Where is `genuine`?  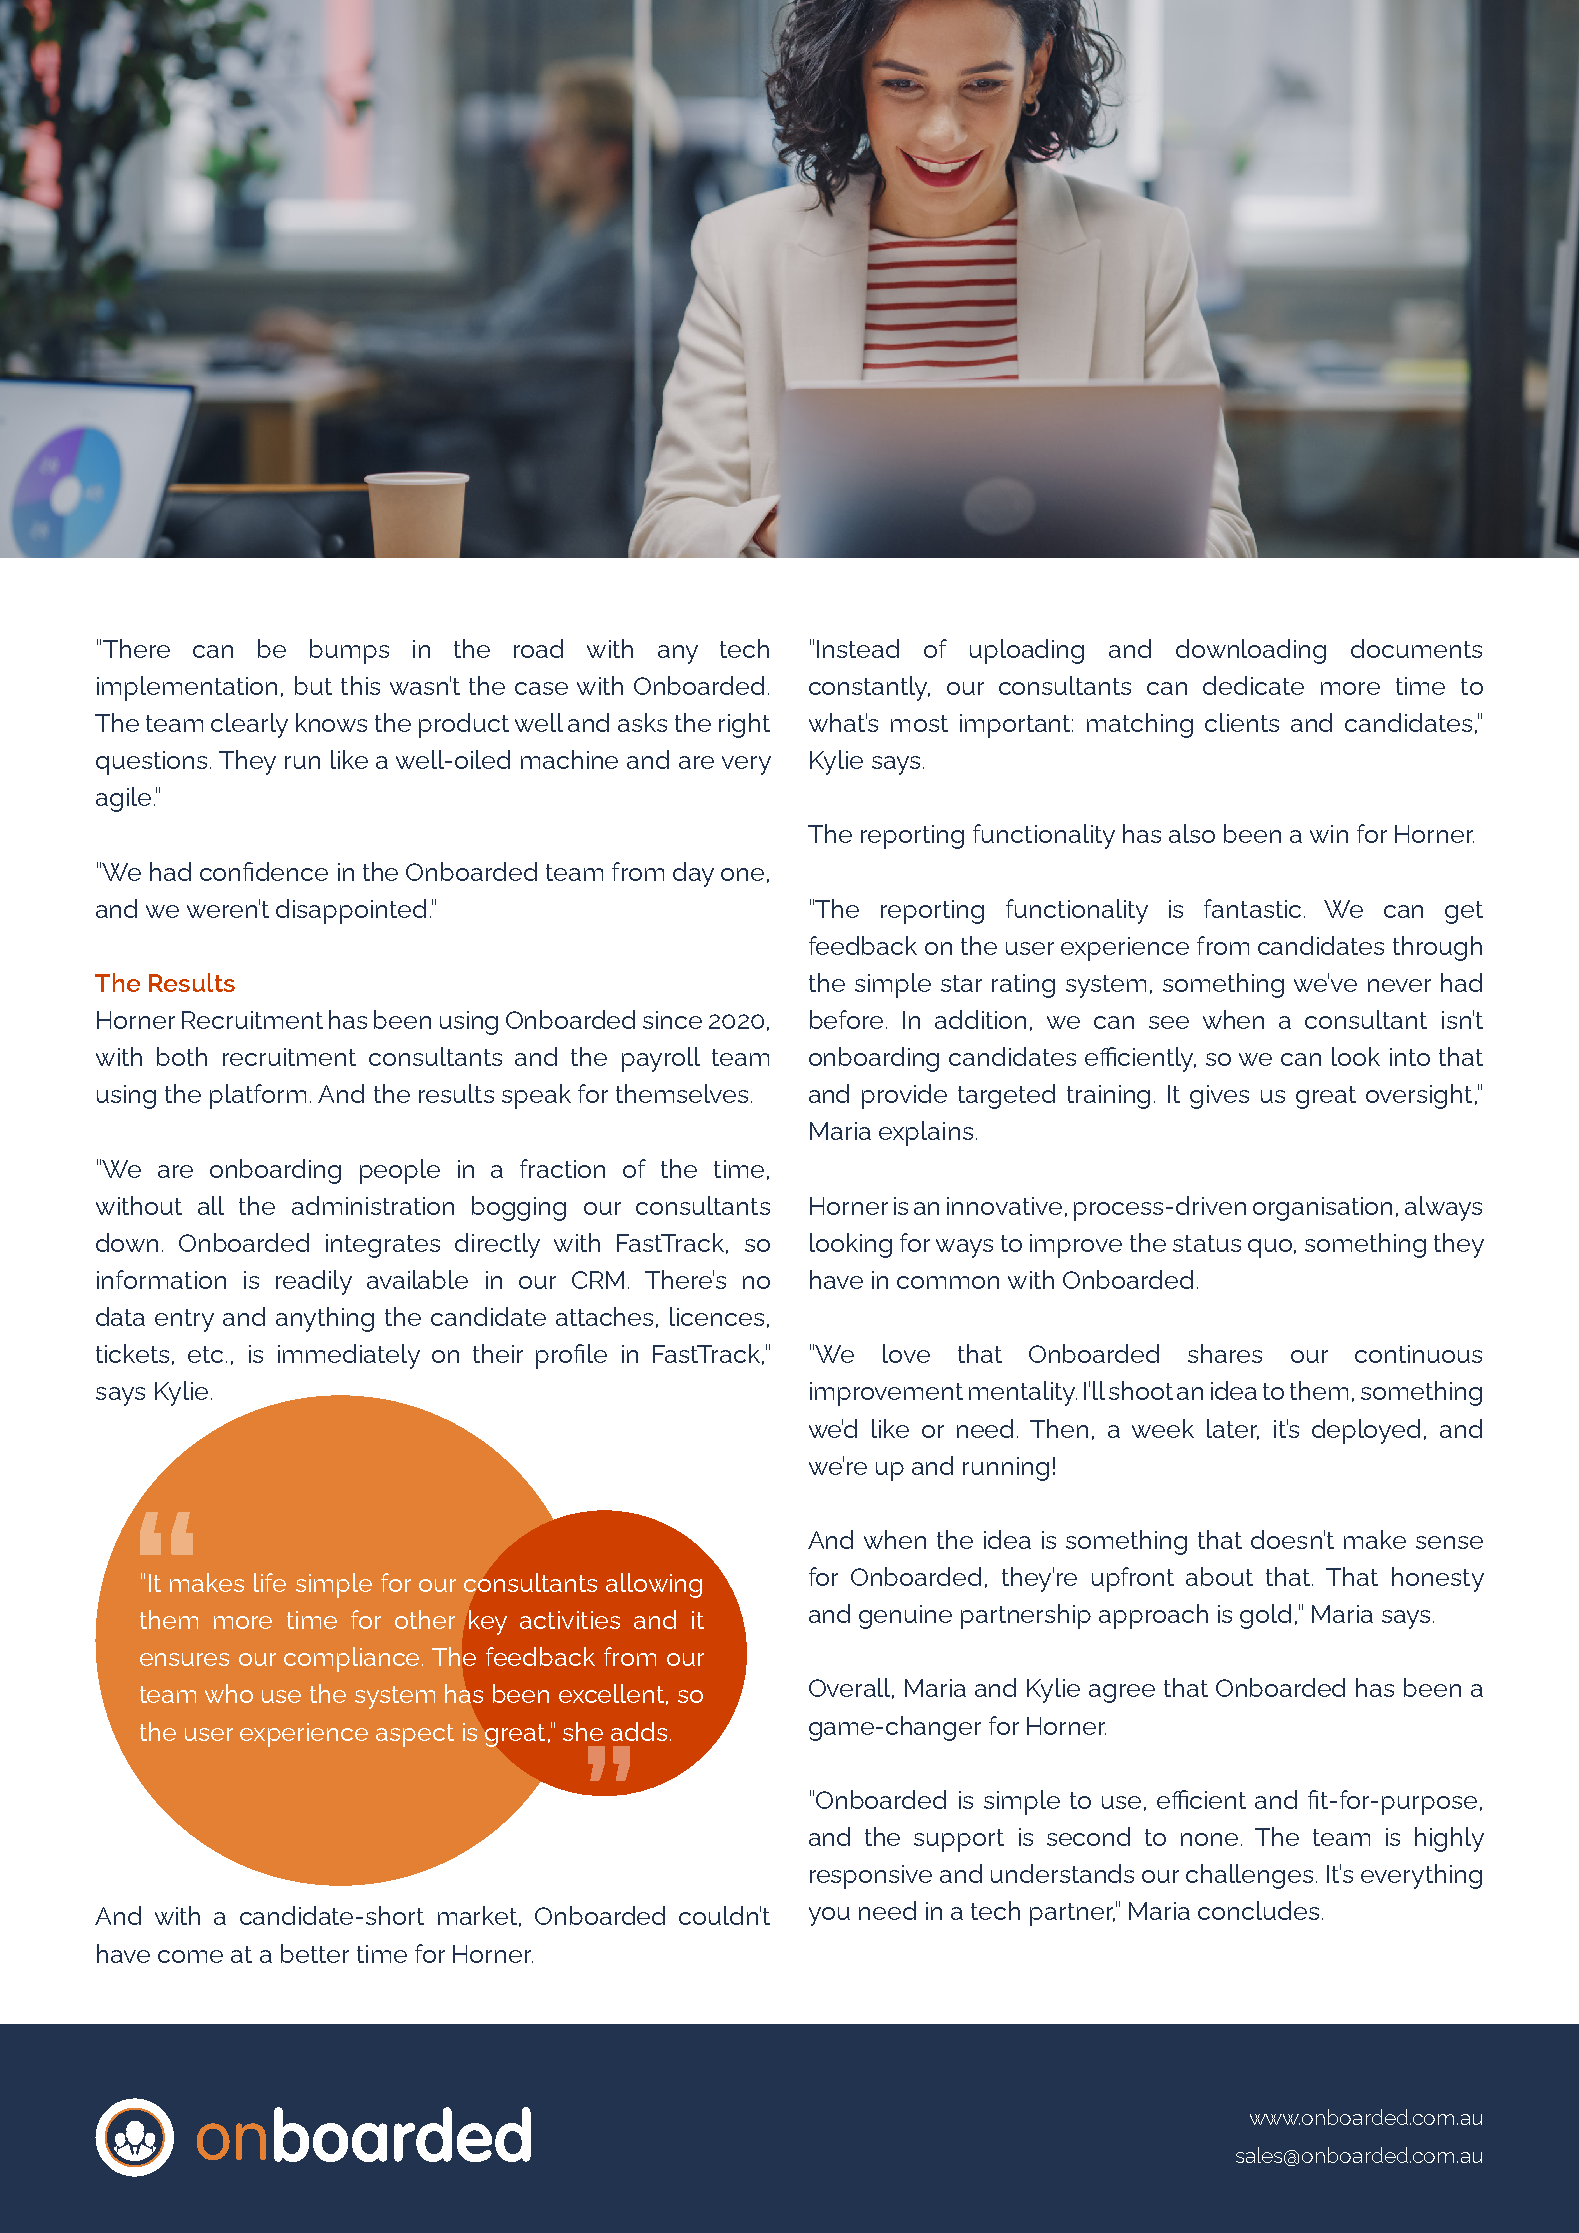
genuine is located at coordinates (905, 1617).
